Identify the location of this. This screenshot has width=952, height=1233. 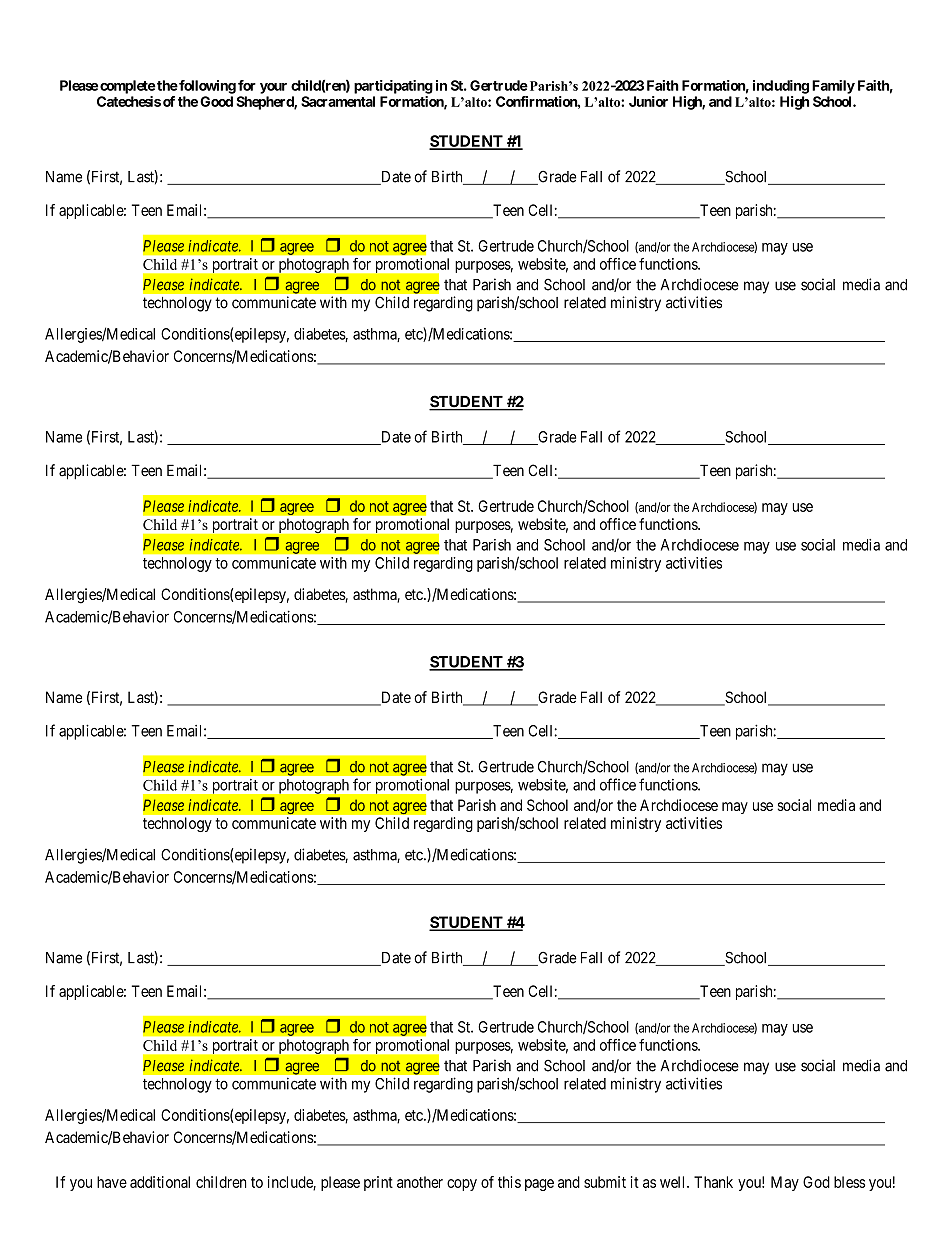
(509, 1182).
